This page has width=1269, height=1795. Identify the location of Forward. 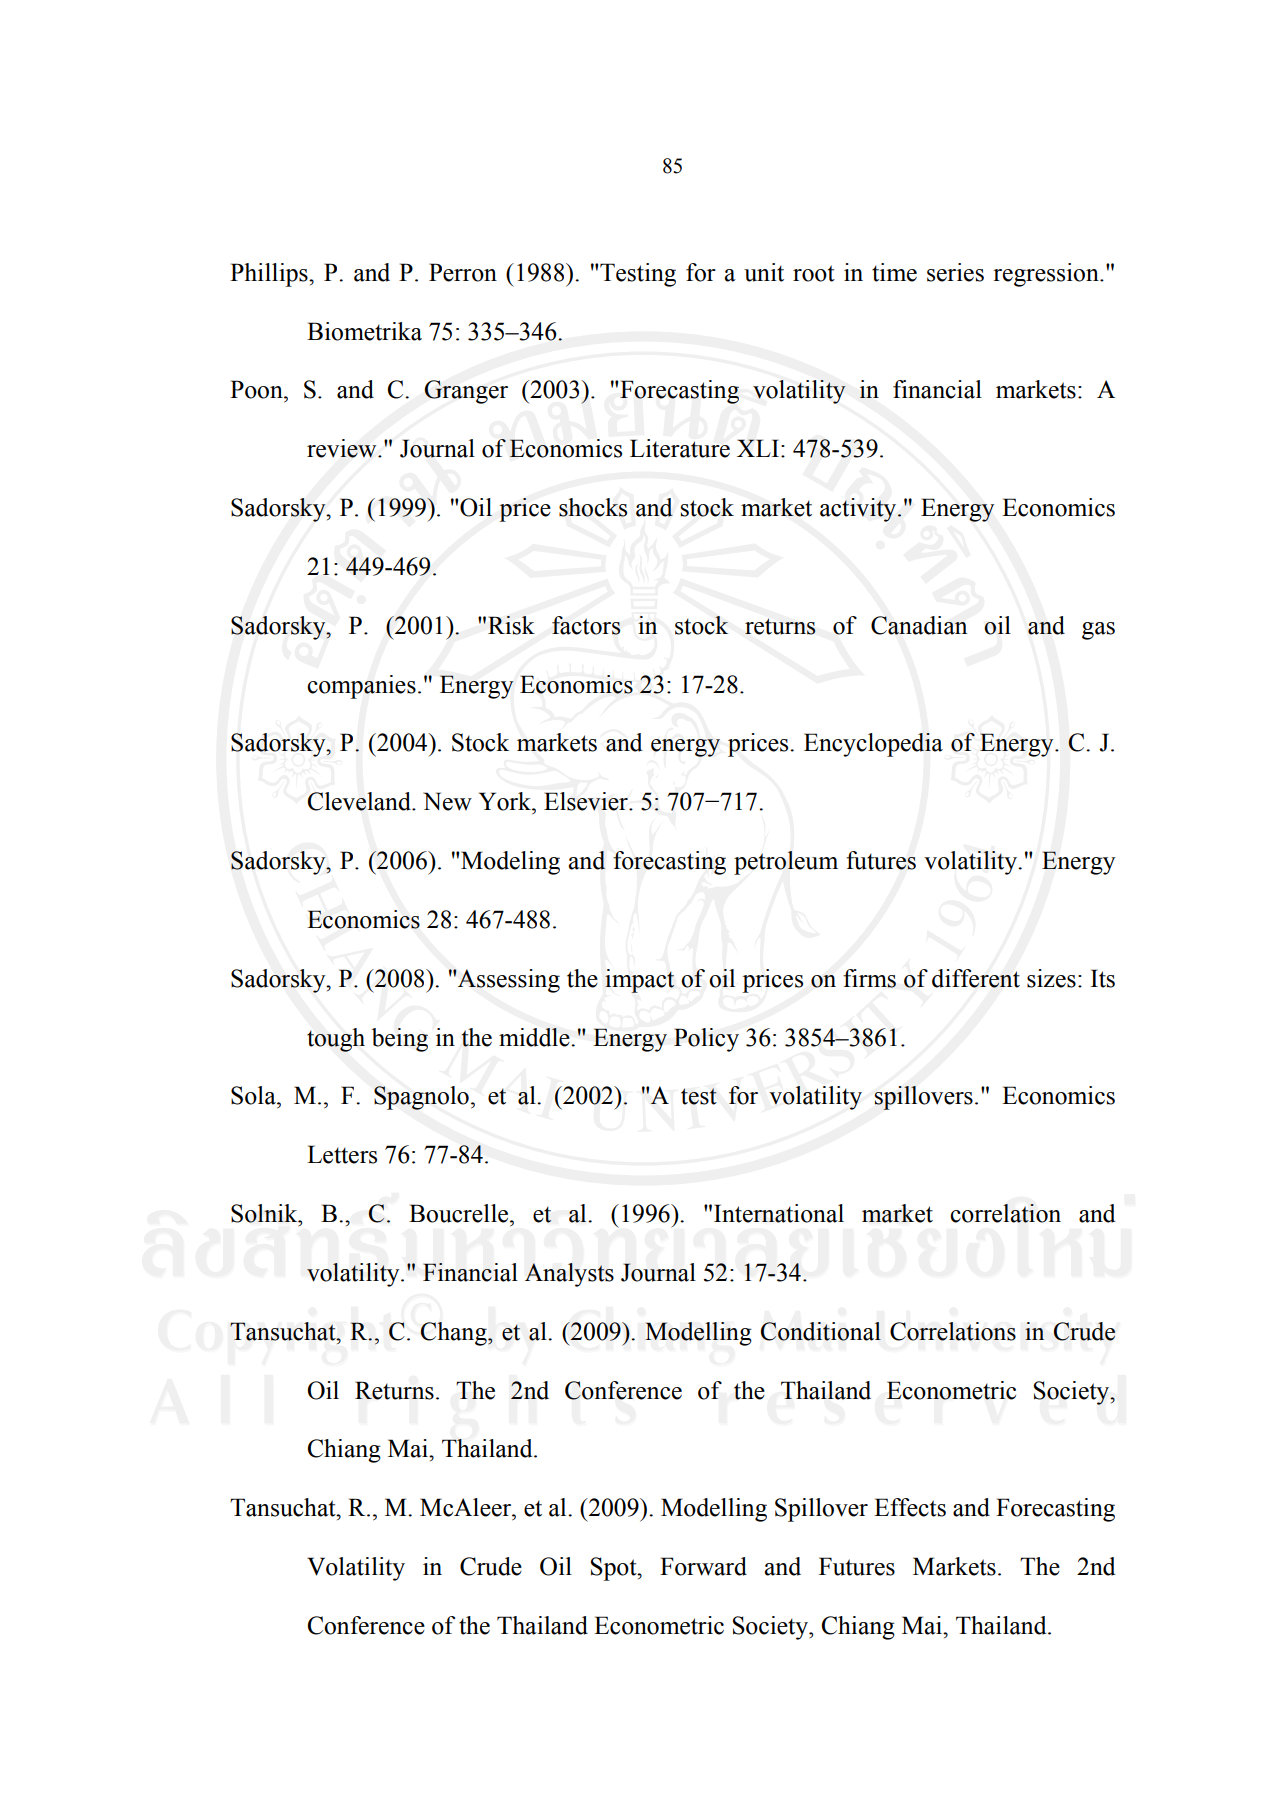
(703, 1566).
